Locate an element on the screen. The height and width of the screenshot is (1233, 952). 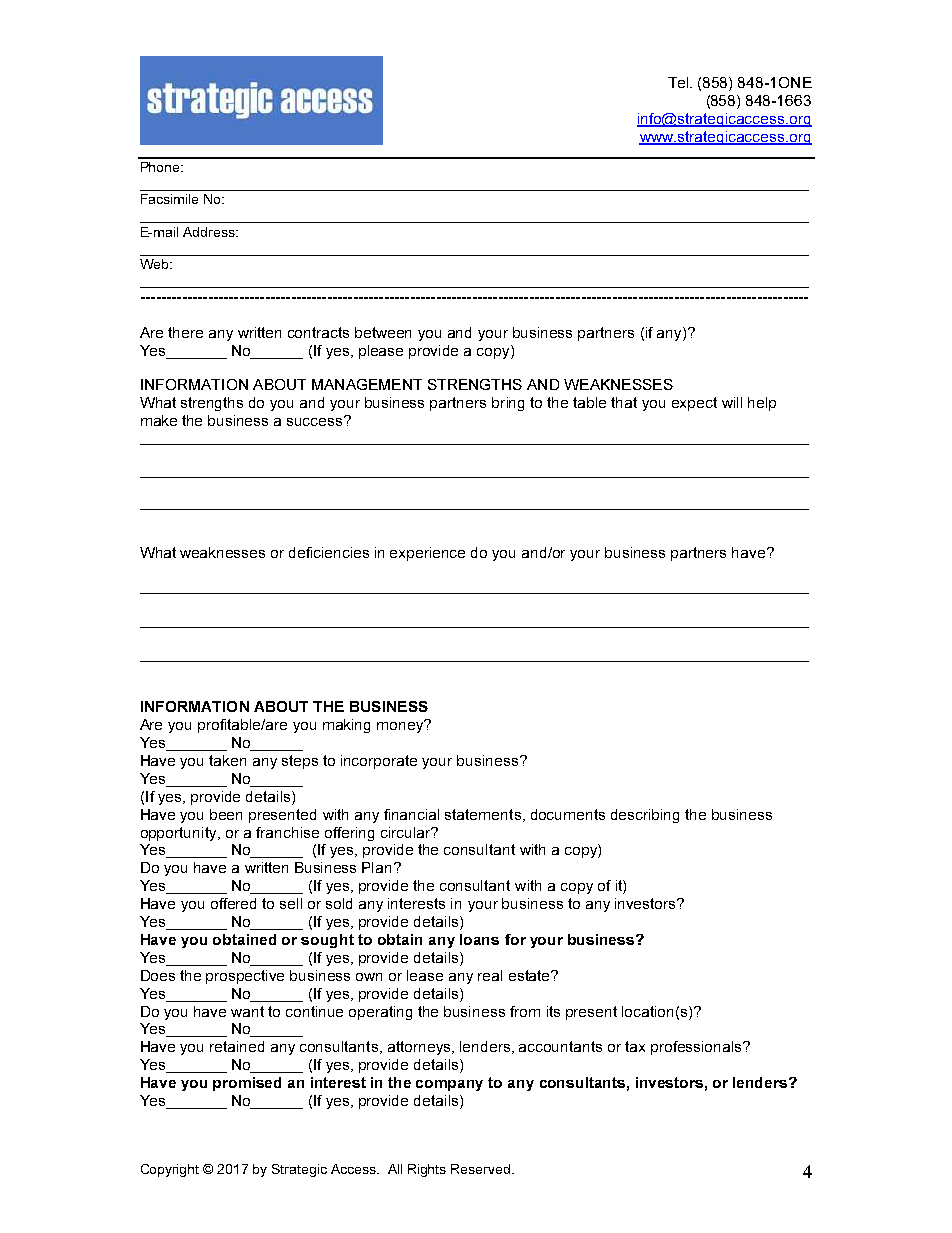
bring is located at coordinates (508, 404).
